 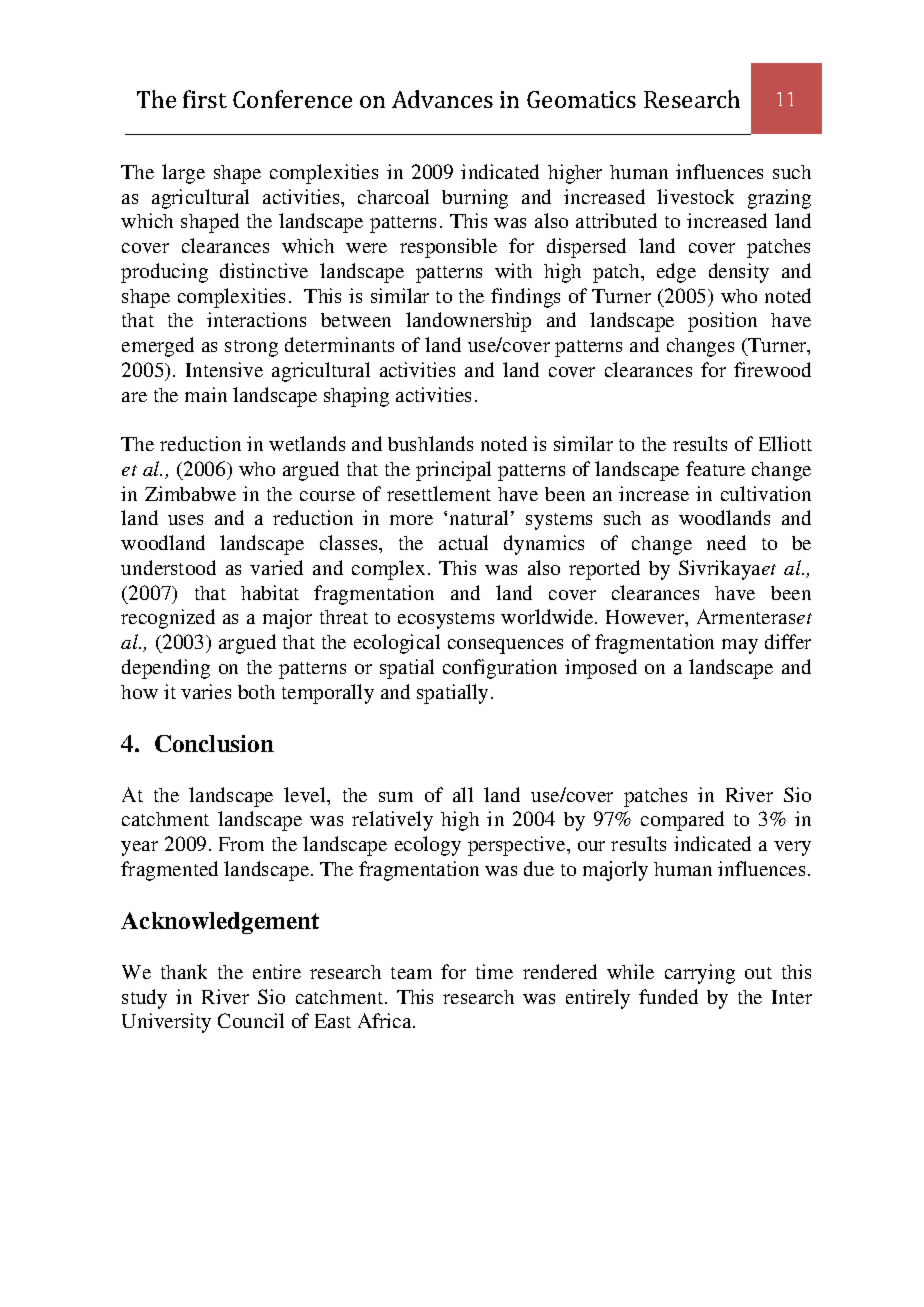 What do you see at coordinates (184, 971) in the screenshot?
I see `thank` at bounding box center [184, 971].
